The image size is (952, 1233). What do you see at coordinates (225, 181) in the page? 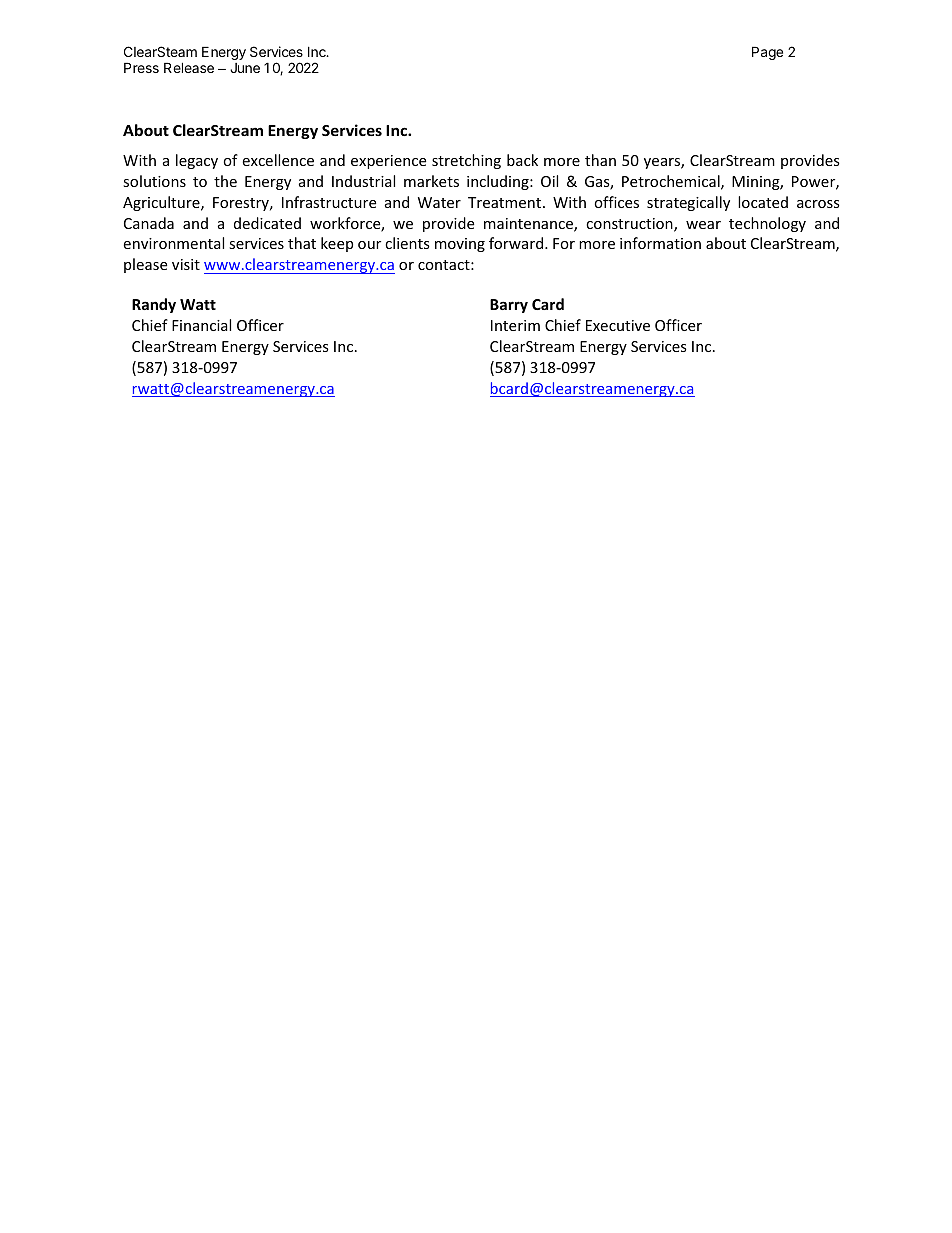
I see `the` at bounding box center [225, 181].
